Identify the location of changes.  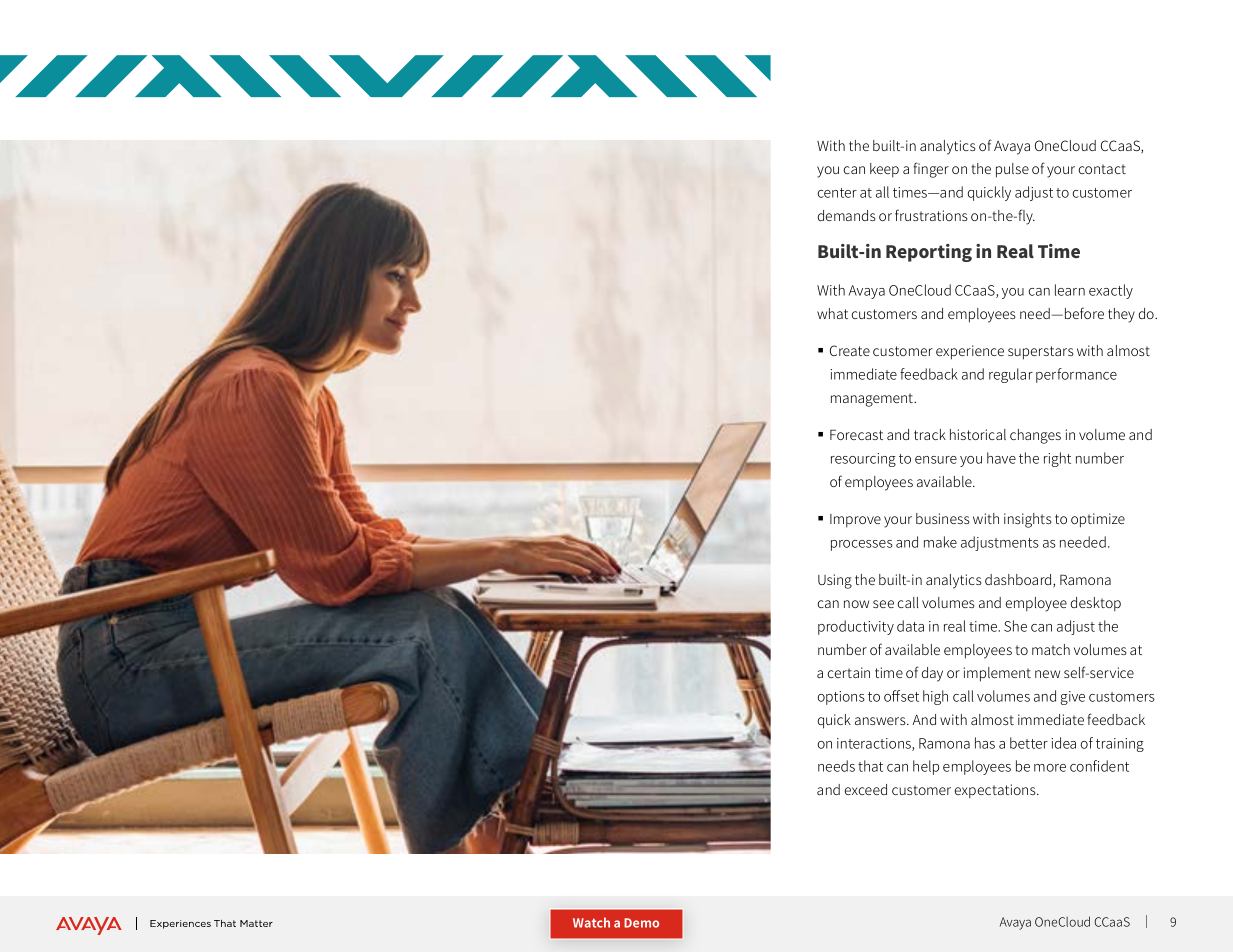
(1035, 436).
